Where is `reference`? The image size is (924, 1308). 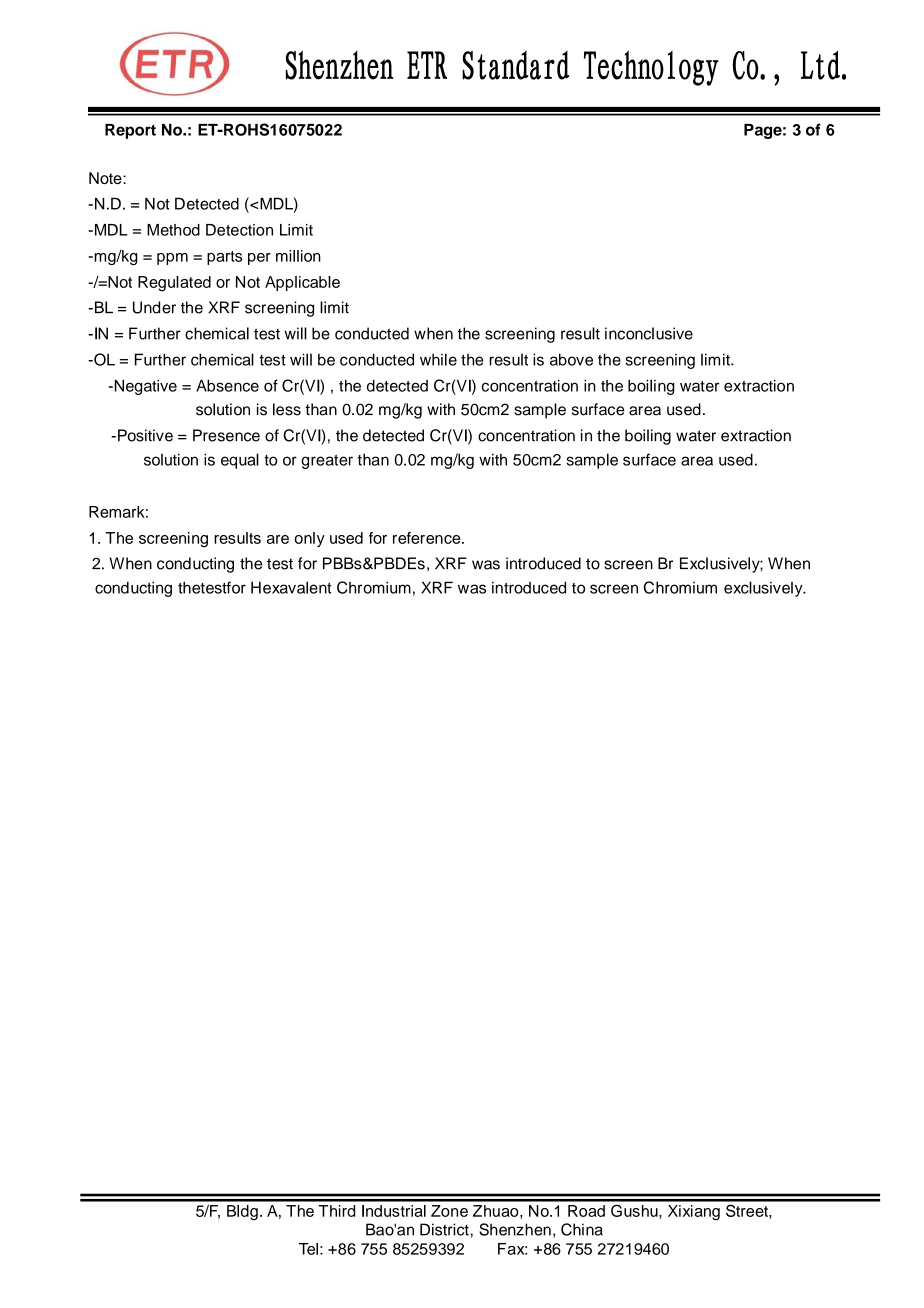 reference is located at coordinates (428, 538).
